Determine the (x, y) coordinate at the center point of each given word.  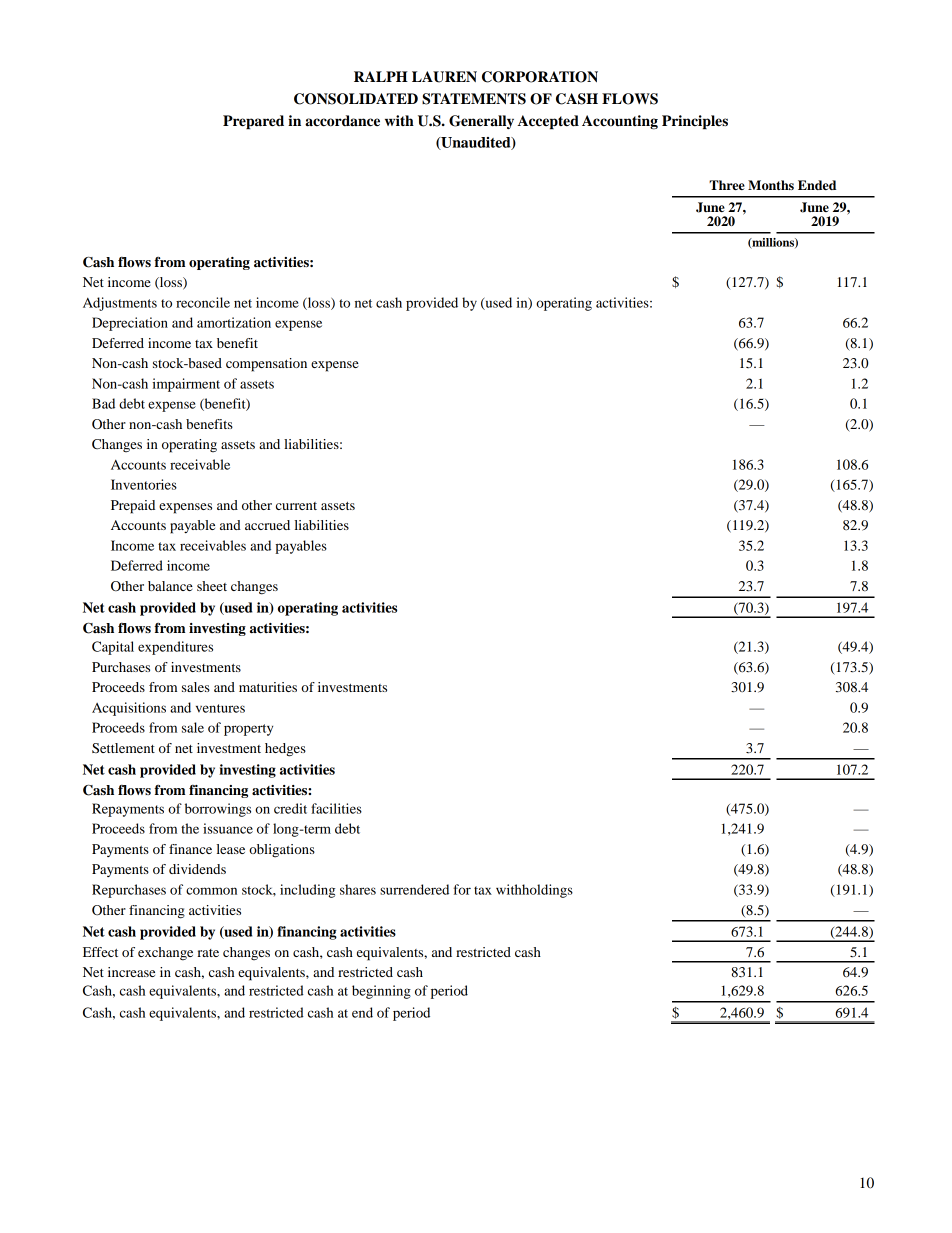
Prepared (253, 122)
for (462, 889)
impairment (186, 385)
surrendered (414, 889)
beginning (381, 992)
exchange (165, 954)
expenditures (175, 648)
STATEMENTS (474, 99)
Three (727, 185)
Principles (695, 122)
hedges (285, 750)
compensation (266, 365)
